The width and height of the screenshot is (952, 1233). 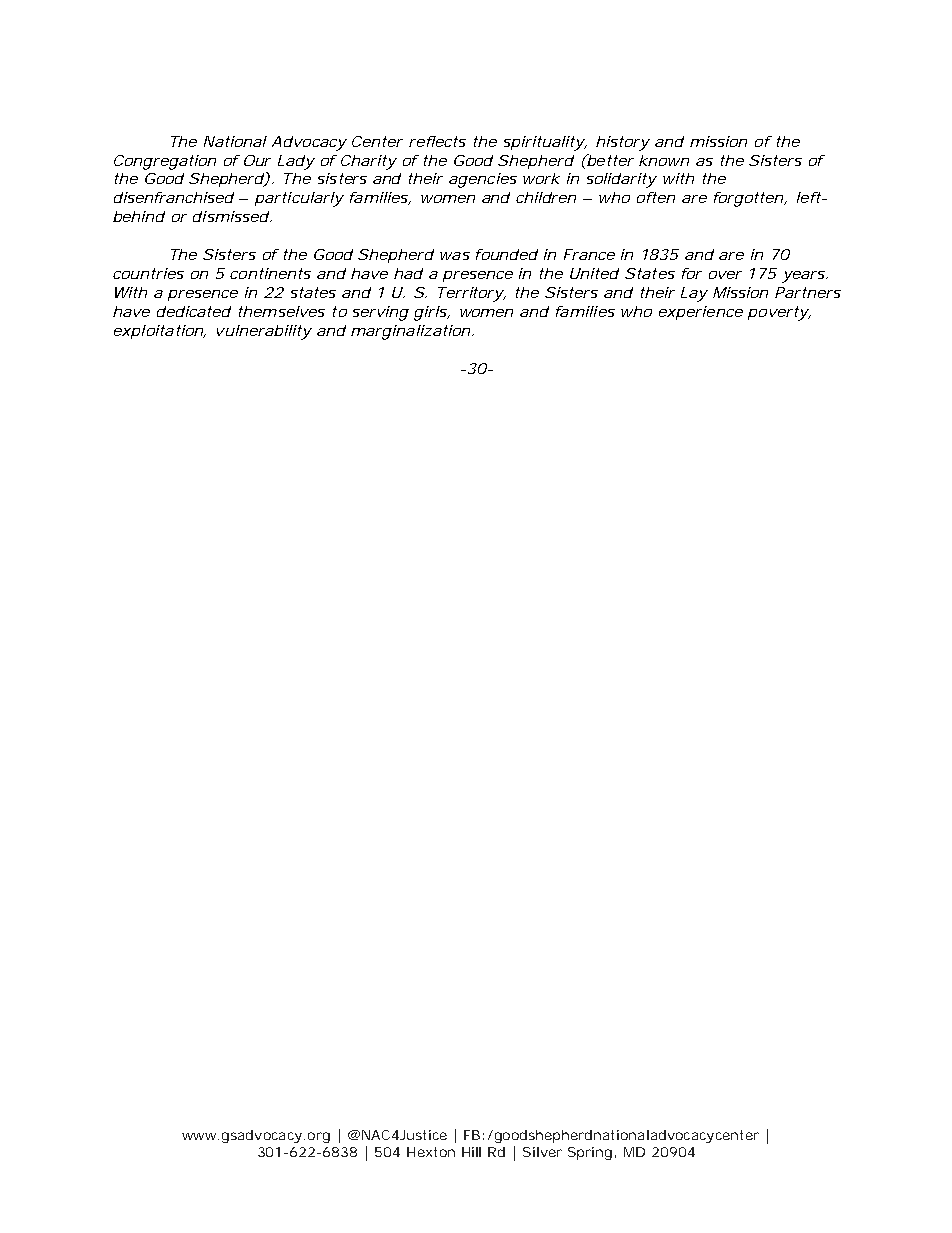 What do you see at coordinates (542, 1152) in the screenshot?
I see `Silver` at bounding box center [542, 1152].
